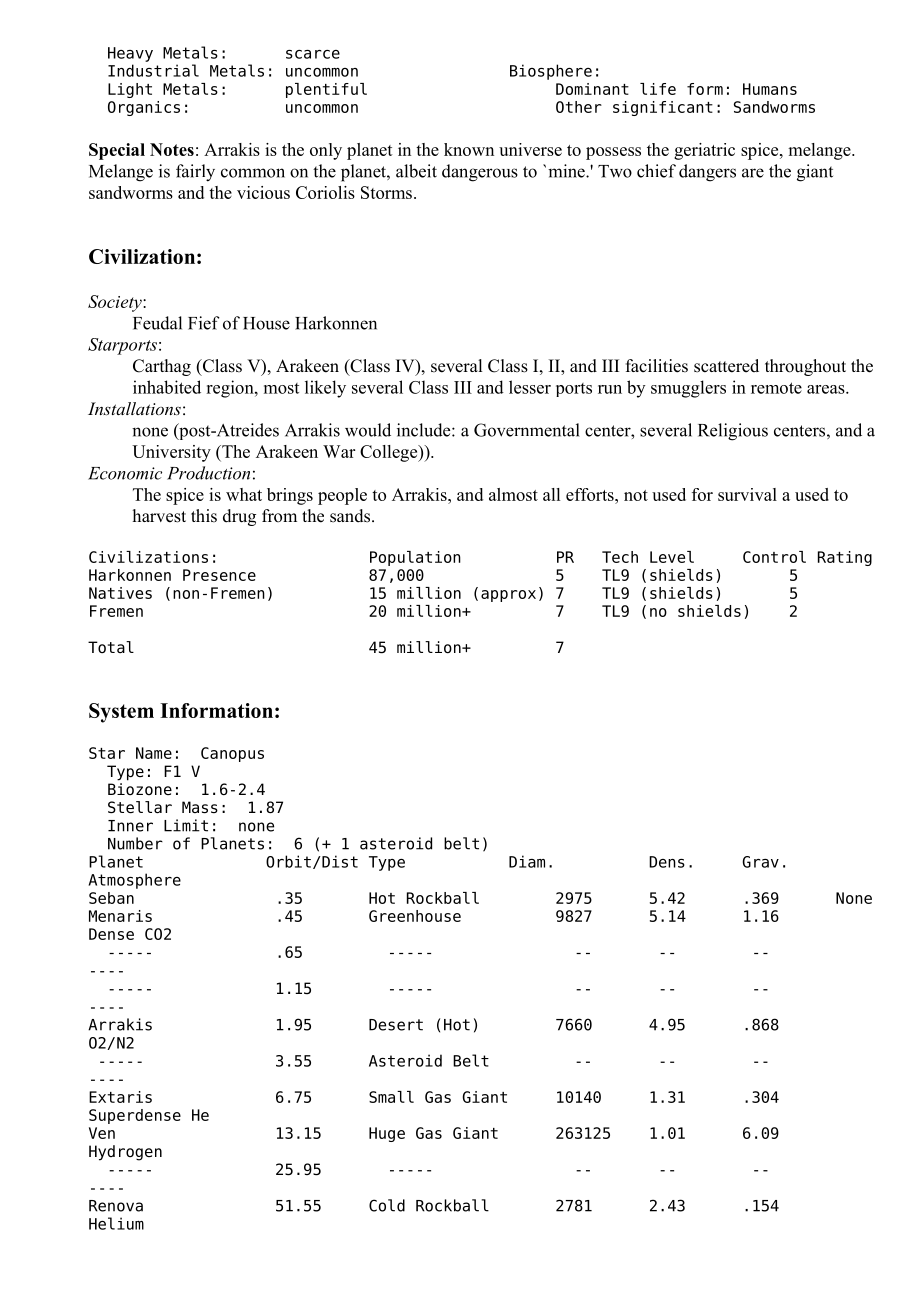  I want to click on Atmosphere, so click(134, 881).
